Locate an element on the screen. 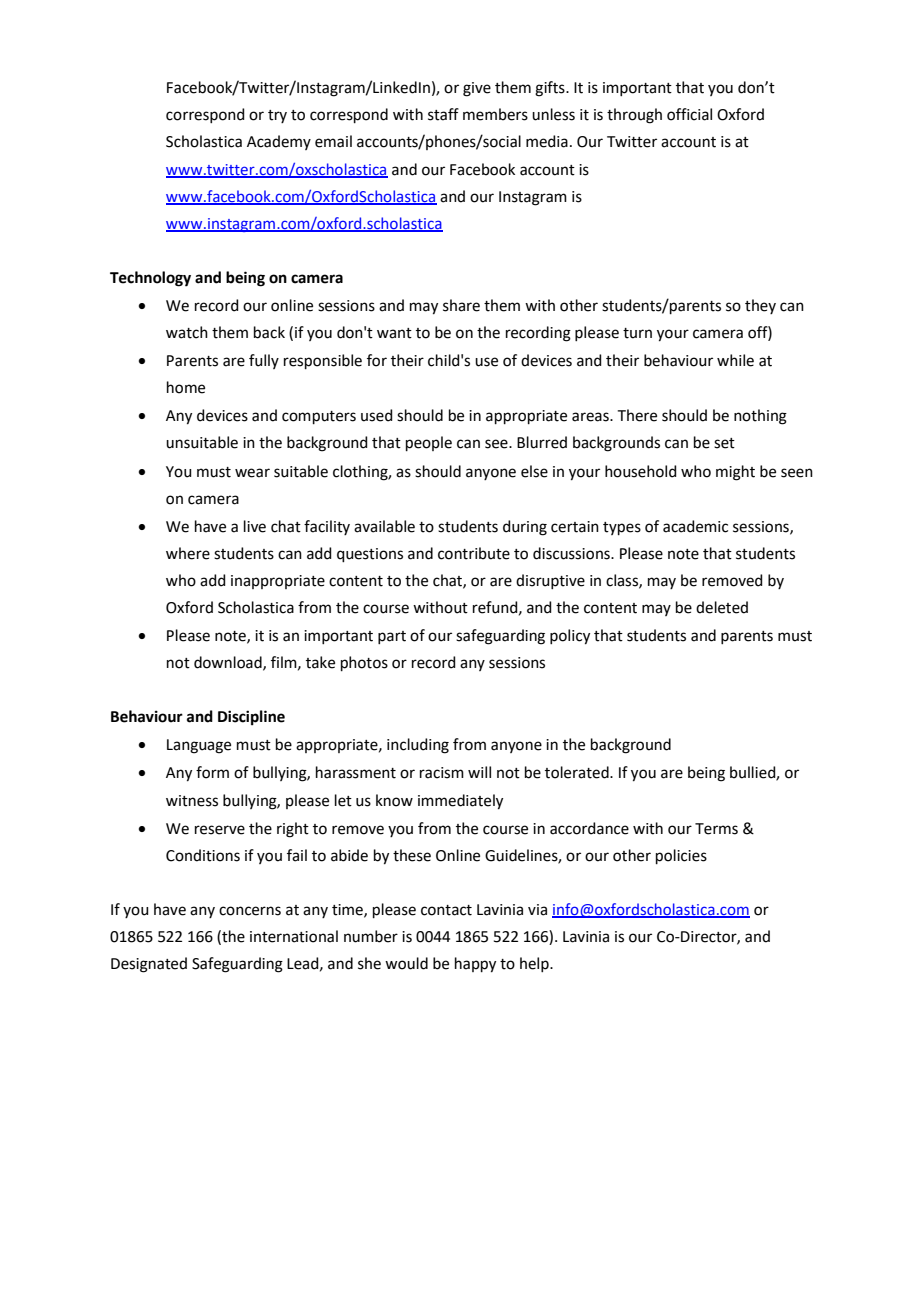  official is located at coordinates (689, 114).
